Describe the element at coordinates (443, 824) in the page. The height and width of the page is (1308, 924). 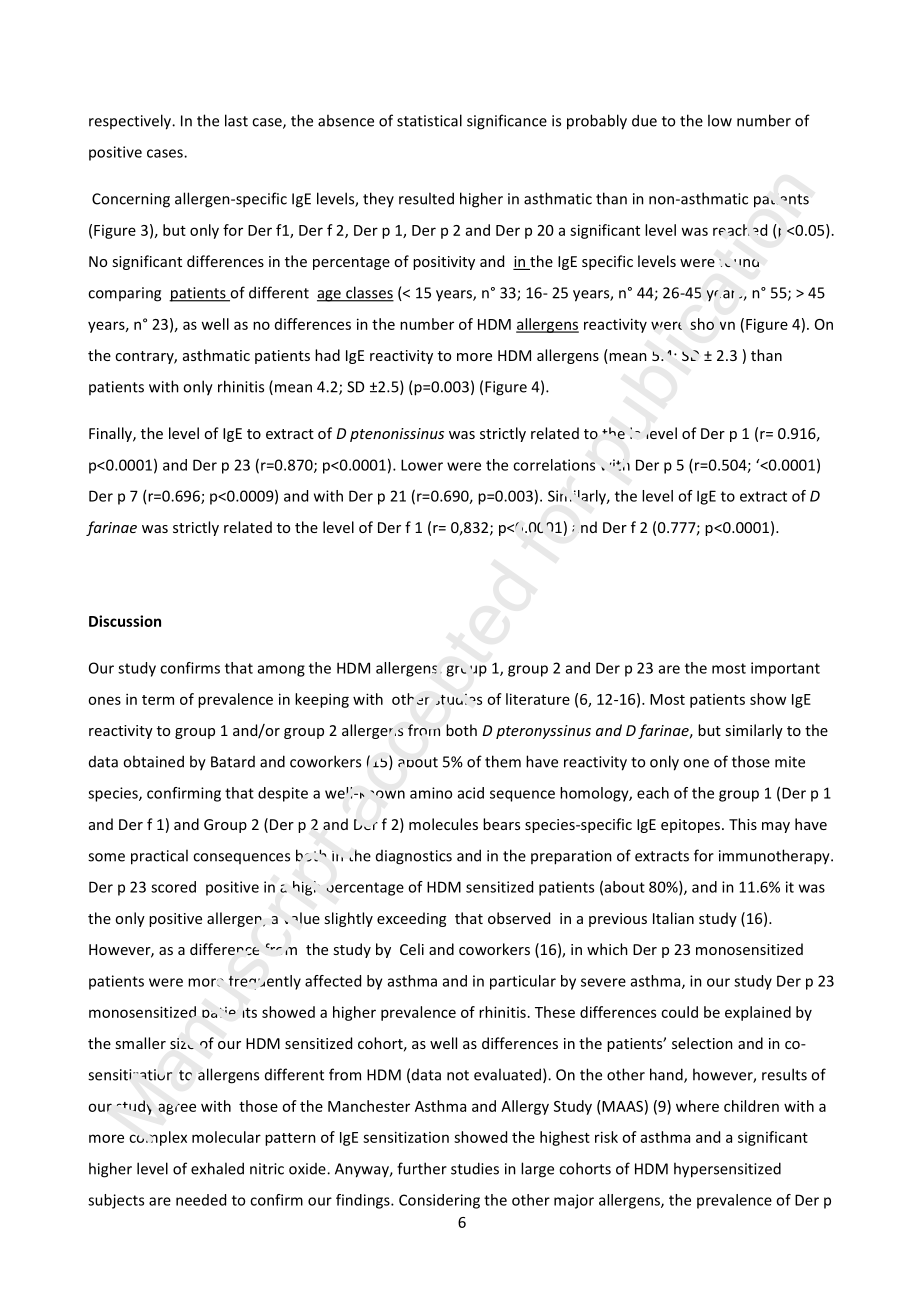
I see `molecules` at that location.
